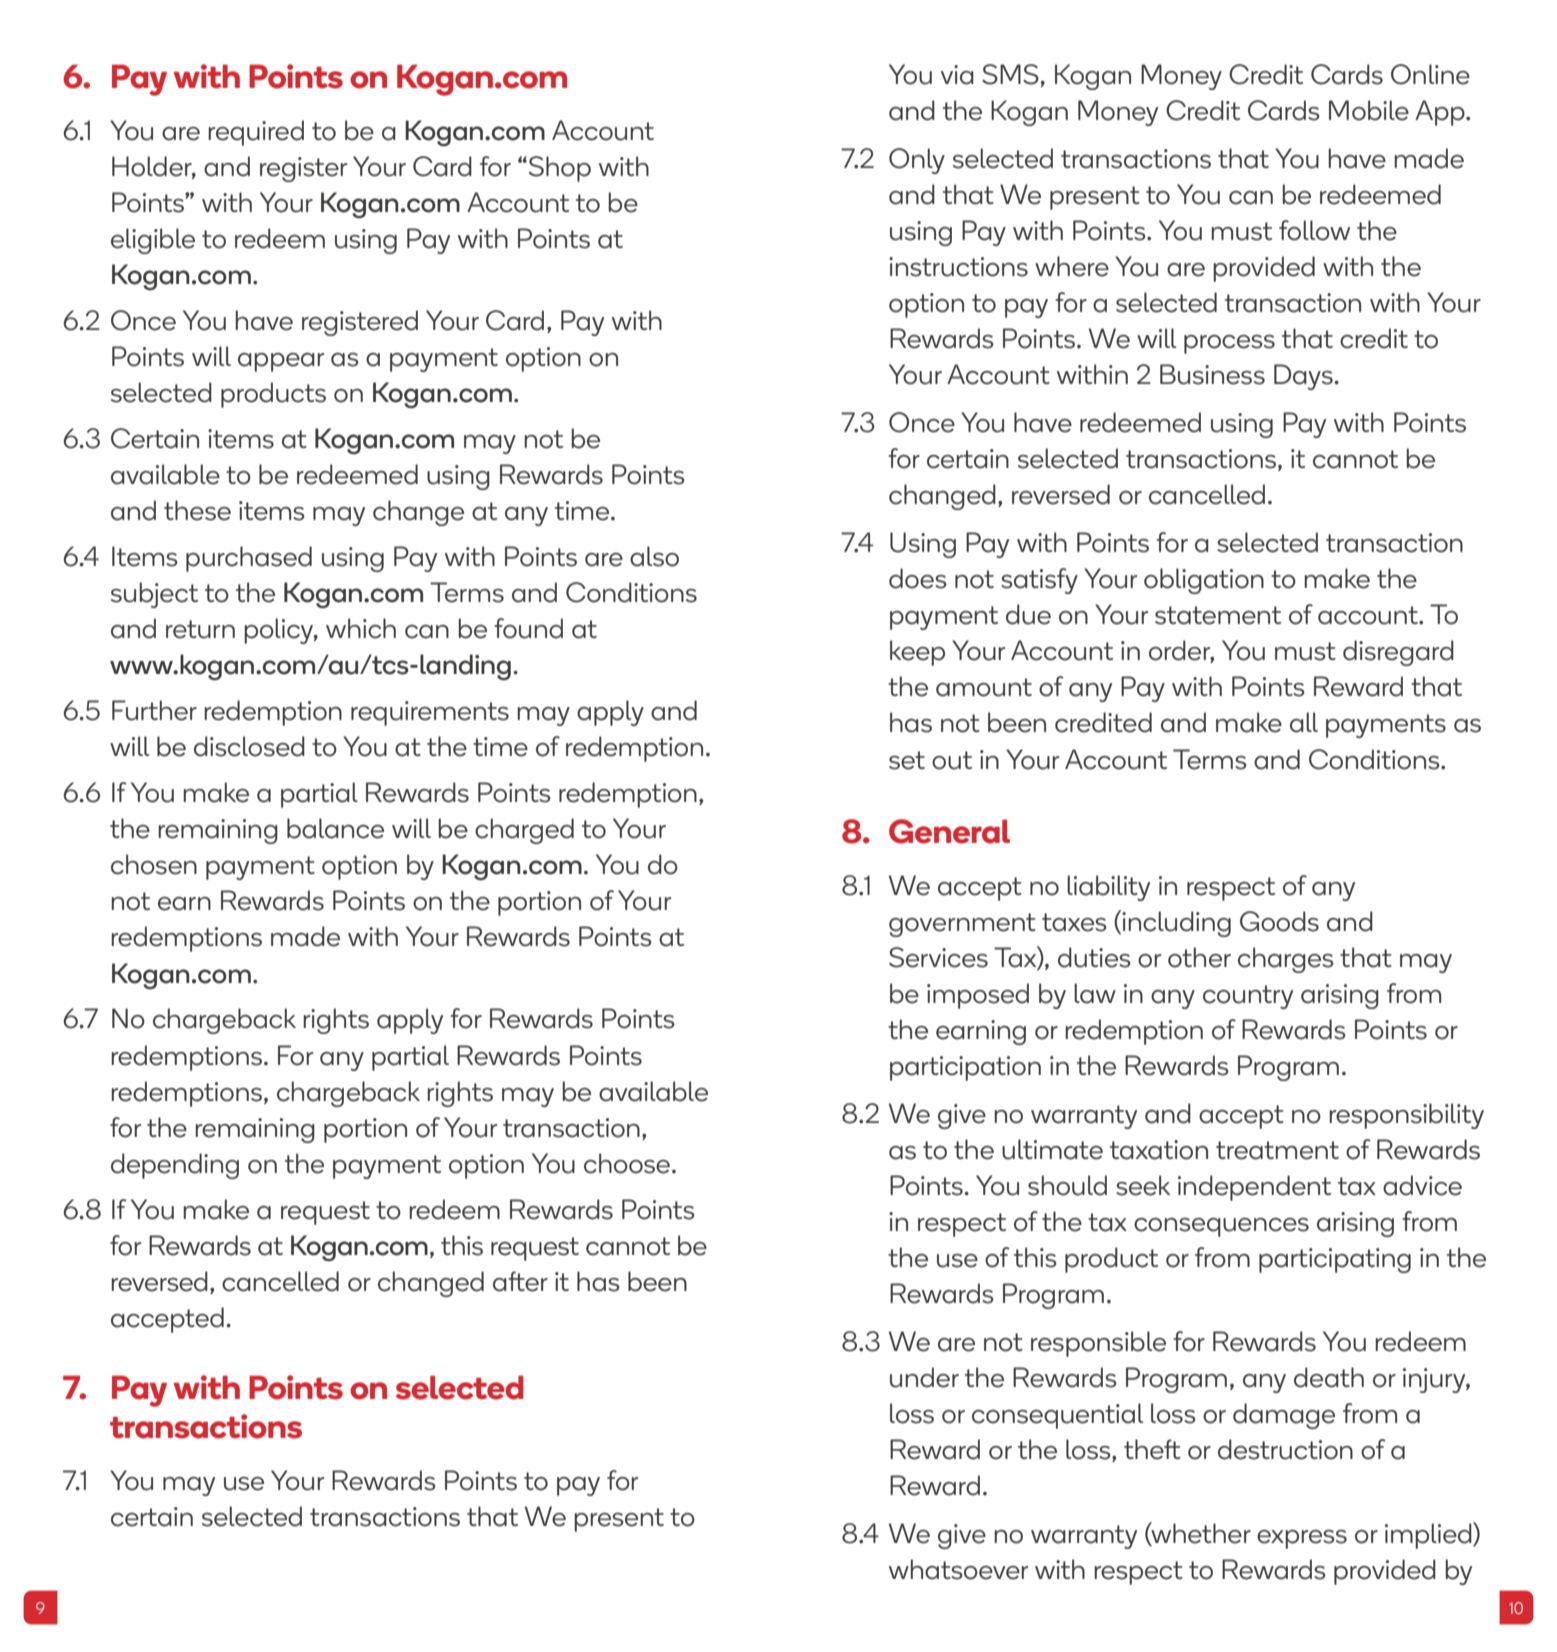 This image has height=1652, width=1557. I want to click on Mobile, so click(1369, 110).
